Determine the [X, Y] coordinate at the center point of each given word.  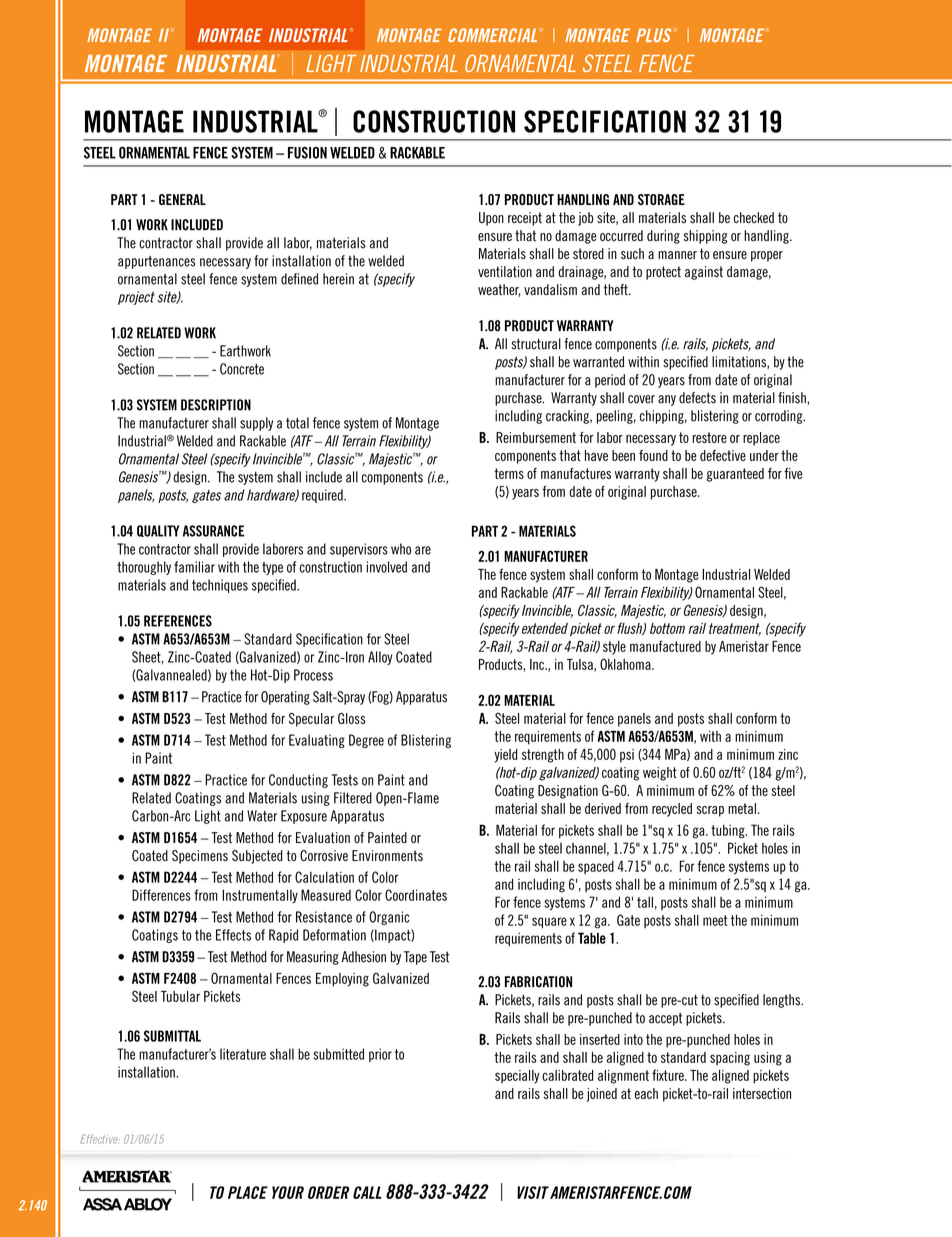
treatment [735, 629]
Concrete [242, 369]
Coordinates [416, 895]
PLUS [653, 35]
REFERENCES [178, 621]
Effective [100, 1139]
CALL [367, 1192]
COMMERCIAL [492, 35]
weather [499, 290]
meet [715, 920]
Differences [161, 895]
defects [697, 398]
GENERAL [182, 199]
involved [386, 567]
